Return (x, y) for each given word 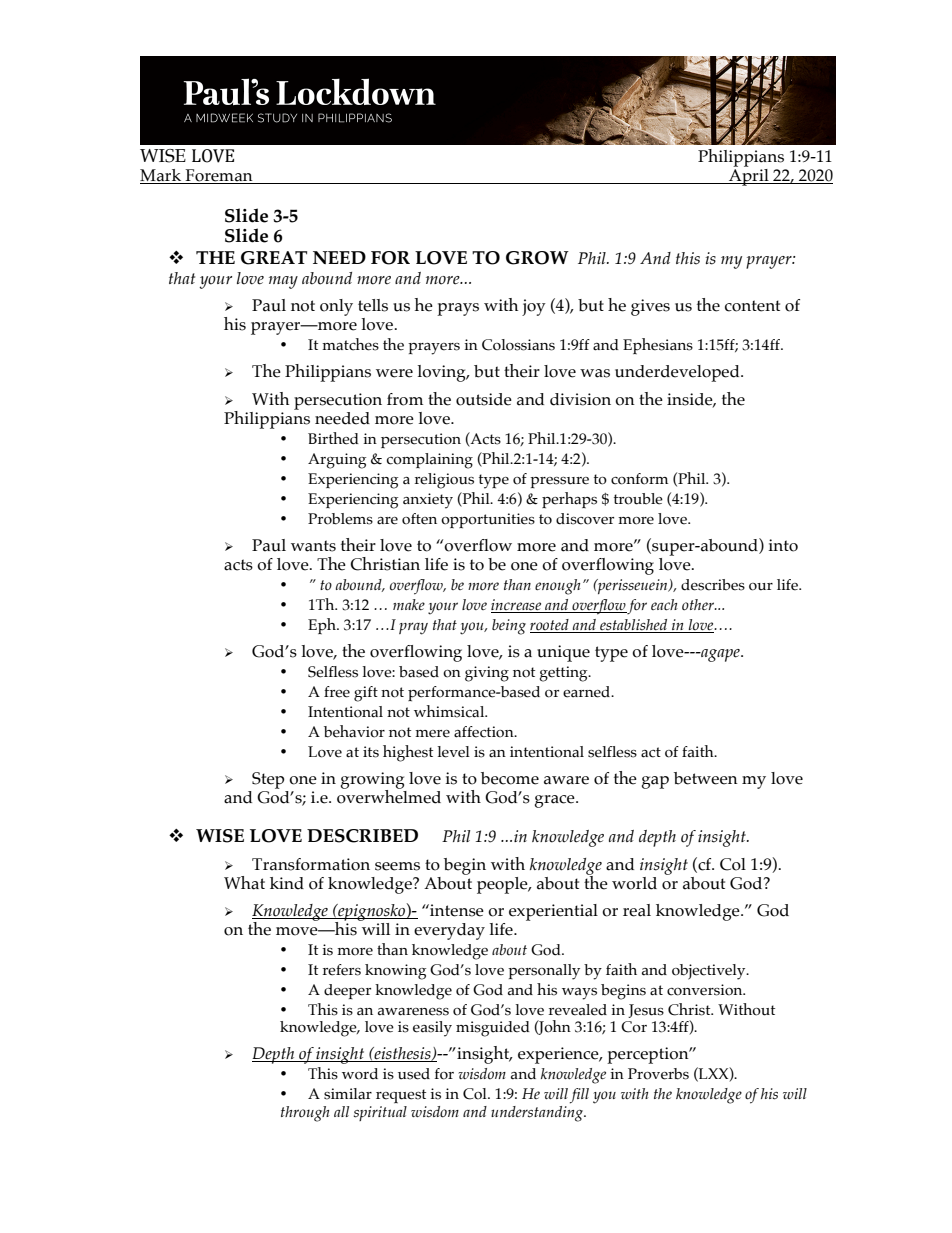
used (414, 1074)
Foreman (219, 175)
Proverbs (658, 1074)
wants (313, 546)
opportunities (488, 521)
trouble (638, 499)
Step (268, 780)
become (510, 778)
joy (534, 307)
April (749, 176)
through (305, 1114)
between (706, 778)
